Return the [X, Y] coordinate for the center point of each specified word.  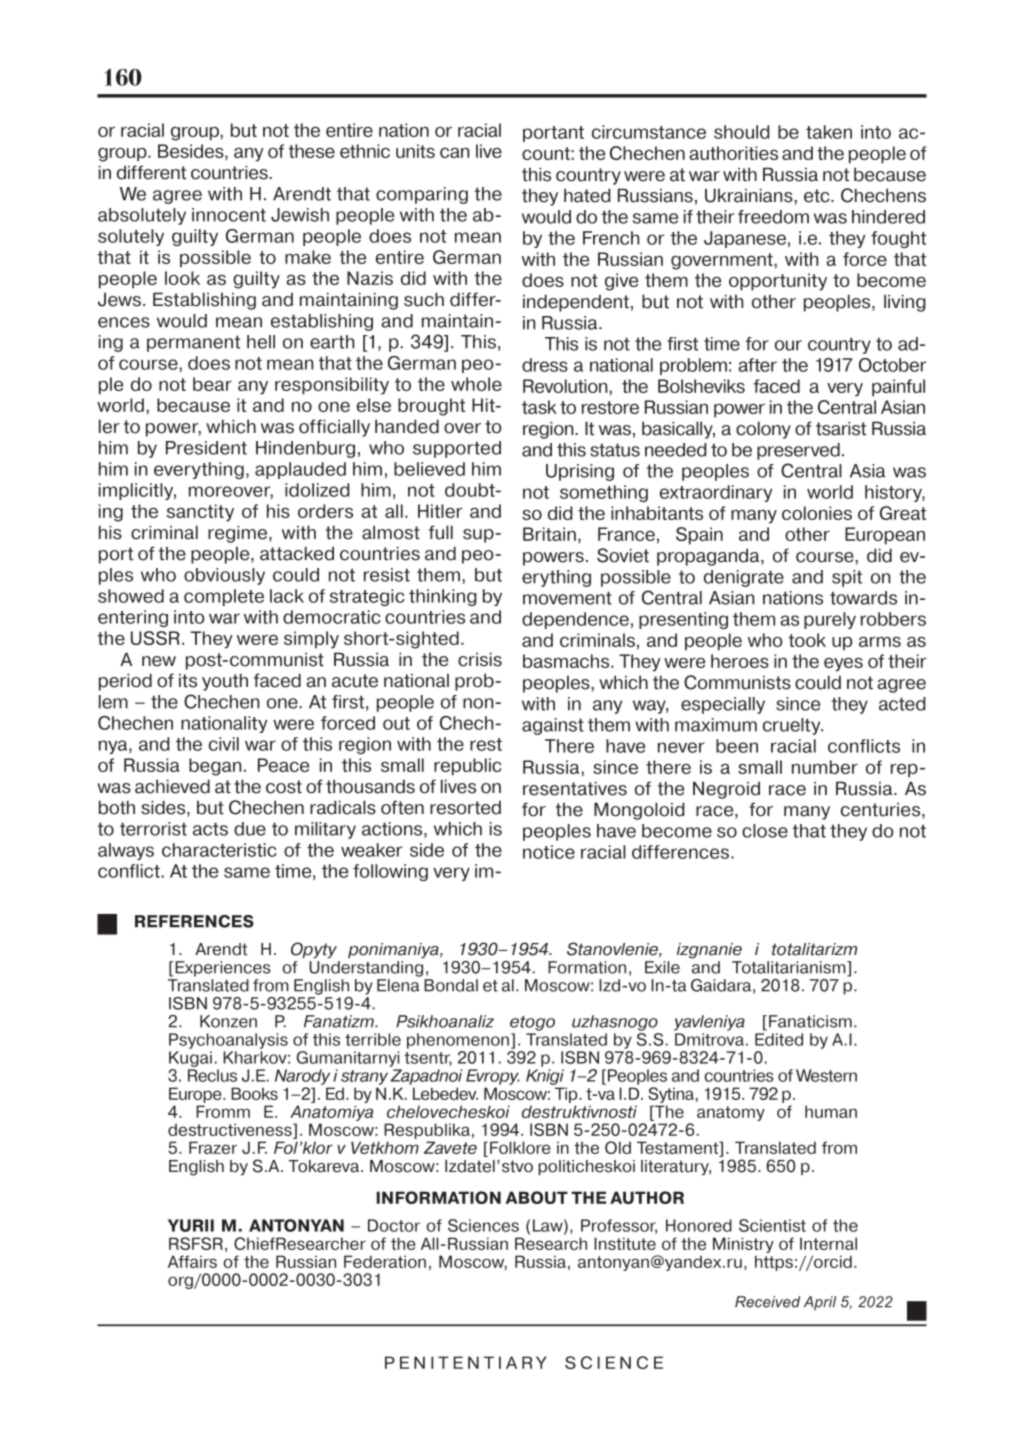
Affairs [192, 1261]
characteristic [219, 850]
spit [847, 578]
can [455, 153]
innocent [229, 215]
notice [549, 852]
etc [818, 196]
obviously [224, 576]
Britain [549, 534]
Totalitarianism [790, 968]
